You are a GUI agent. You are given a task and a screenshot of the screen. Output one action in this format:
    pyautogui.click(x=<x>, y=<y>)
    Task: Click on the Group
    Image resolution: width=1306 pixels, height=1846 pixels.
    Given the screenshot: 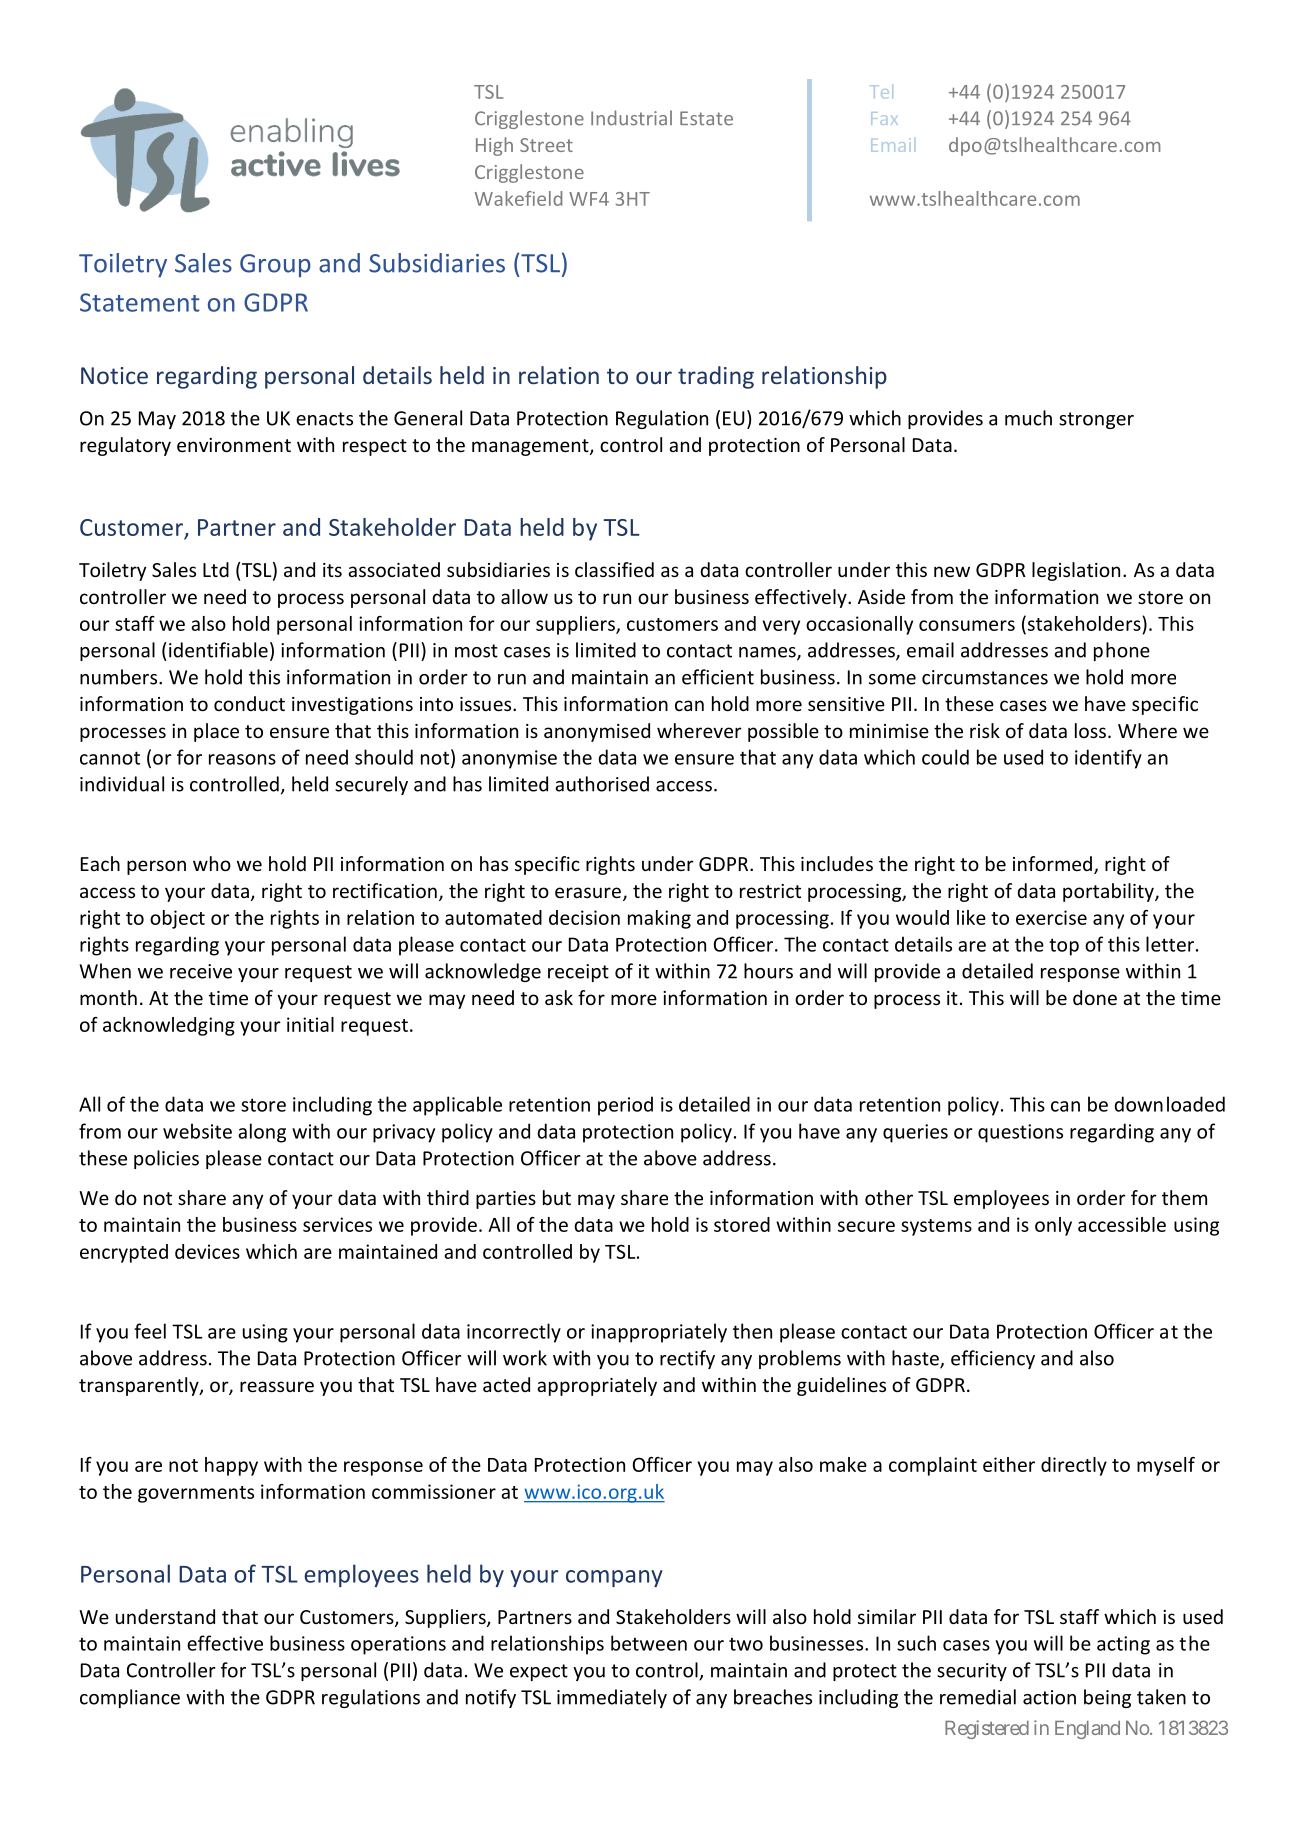 What is the action you would take?
    pyautogui.click(x=275, y=265)
